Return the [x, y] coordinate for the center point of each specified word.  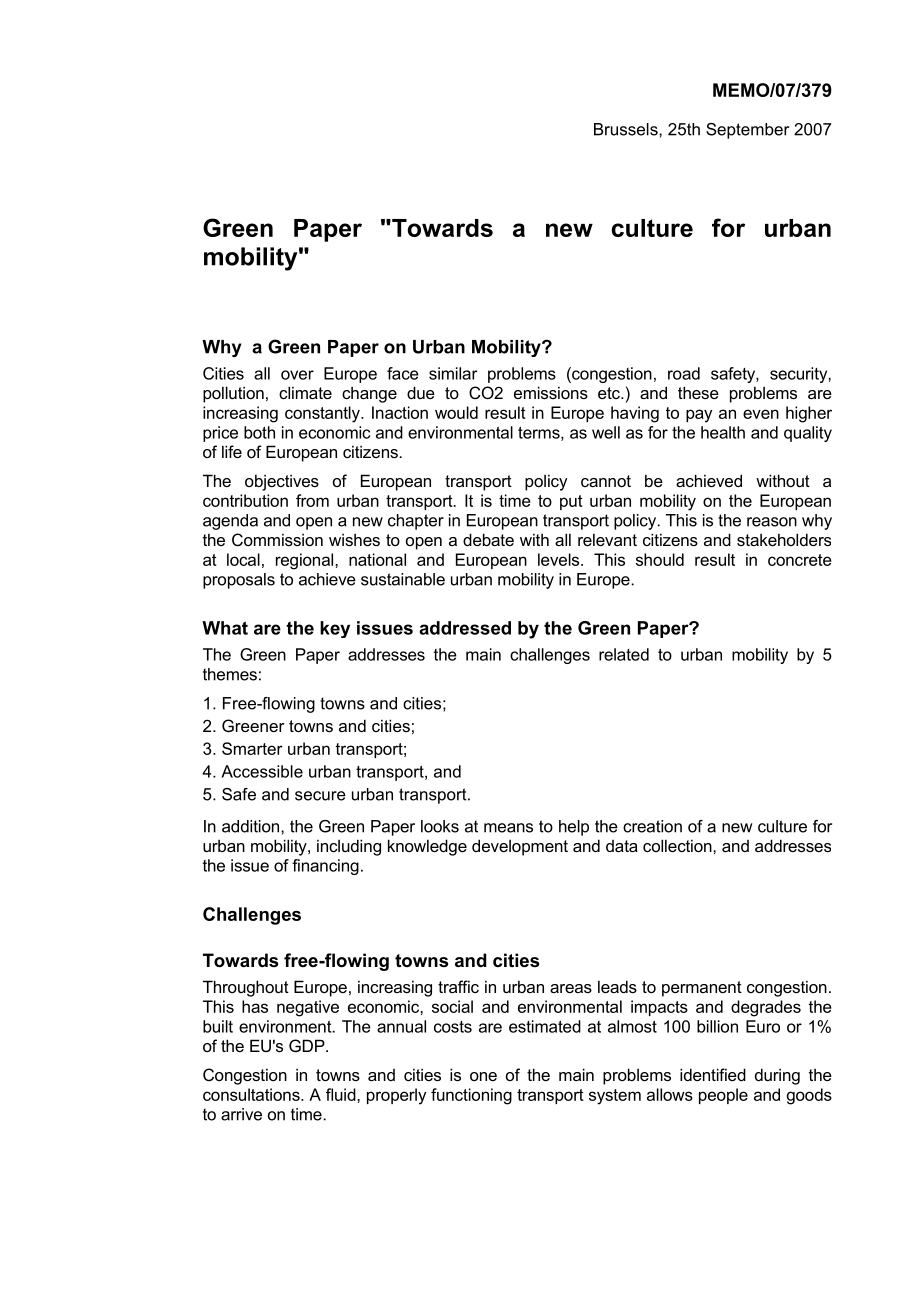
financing [325, 867]
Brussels [627, 129]
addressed [465, 628]
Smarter [252, 748]
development [520, 847]
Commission [277, 539]
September [747, 131]
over [297, 375]
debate [488, 539]
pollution [233, 394]
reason [772, 522]
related [624, 654]
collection [678, 845]
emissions [551, 392]
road [684, 373]
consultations [252, 1094]
